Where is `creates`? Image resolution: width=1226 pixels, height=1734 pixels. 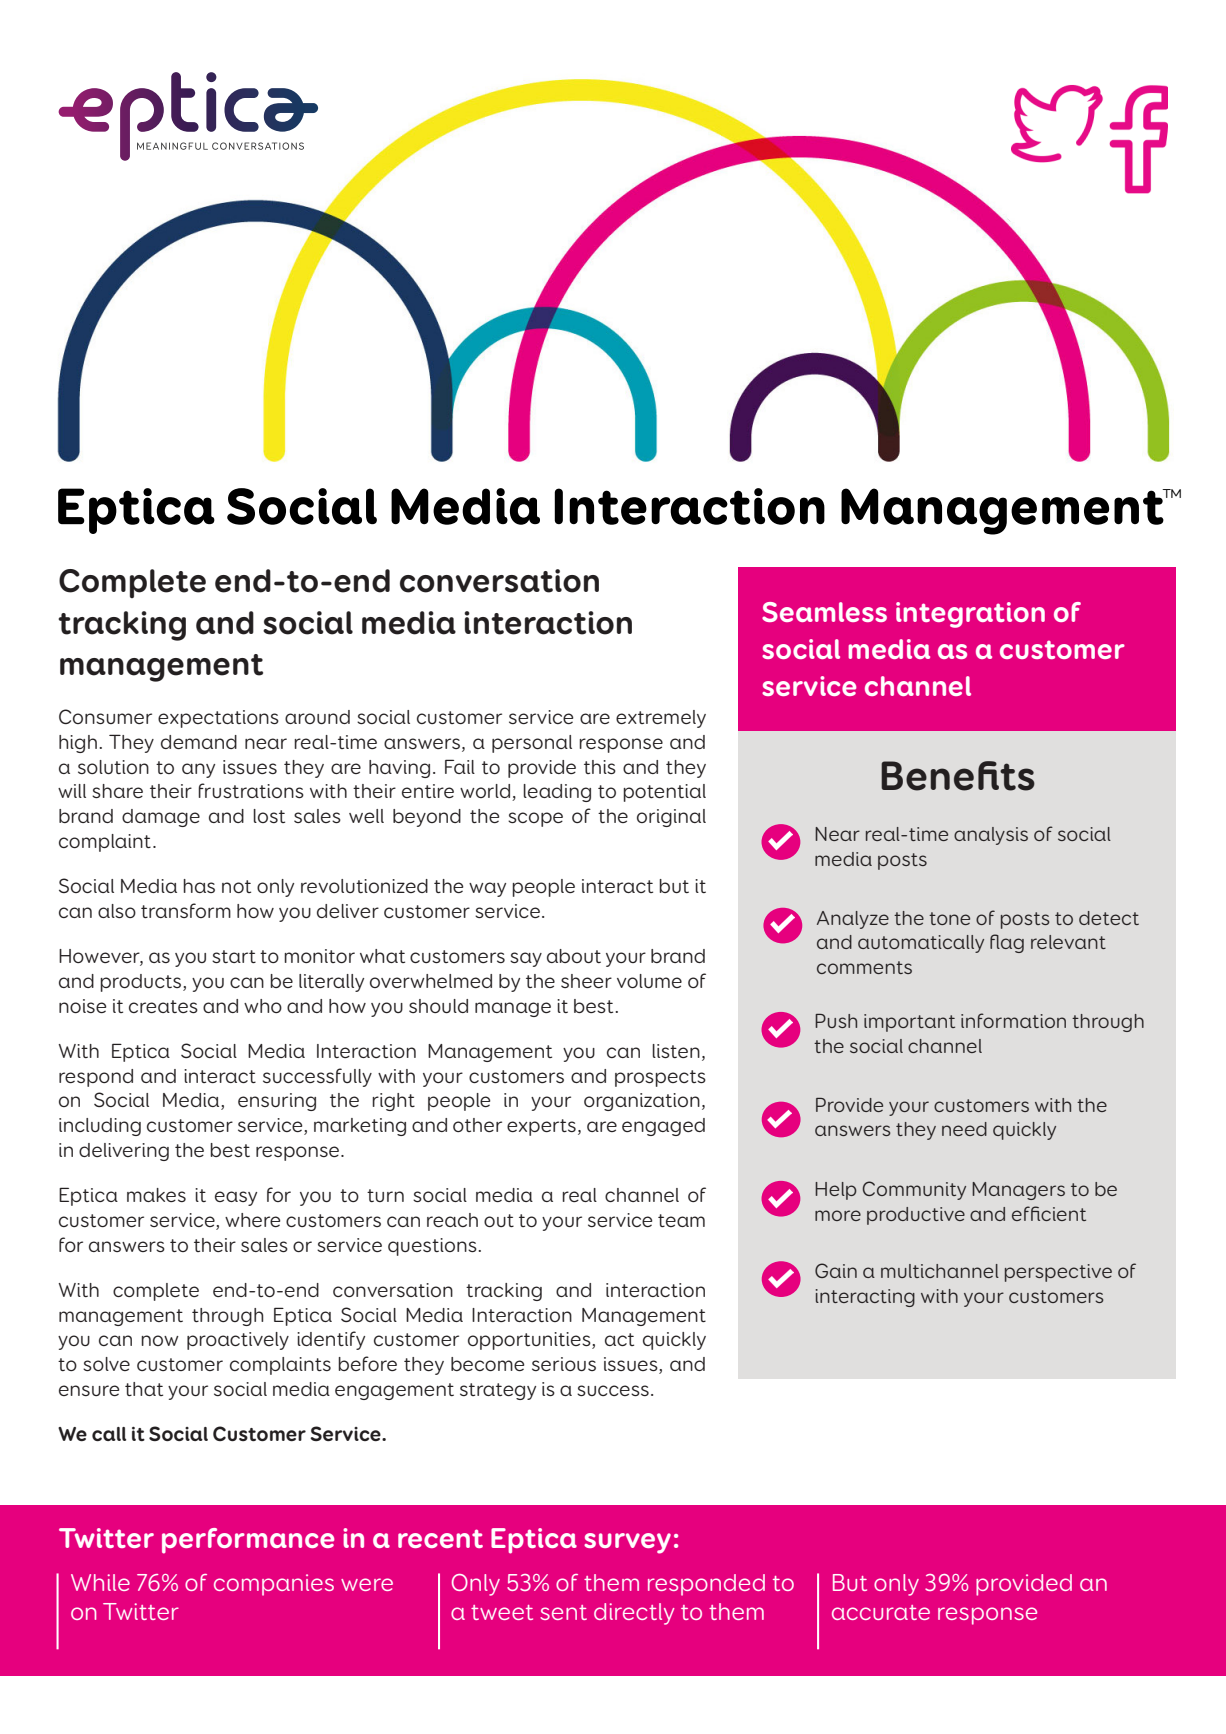
creates is located at coordinates (163, 1006).
